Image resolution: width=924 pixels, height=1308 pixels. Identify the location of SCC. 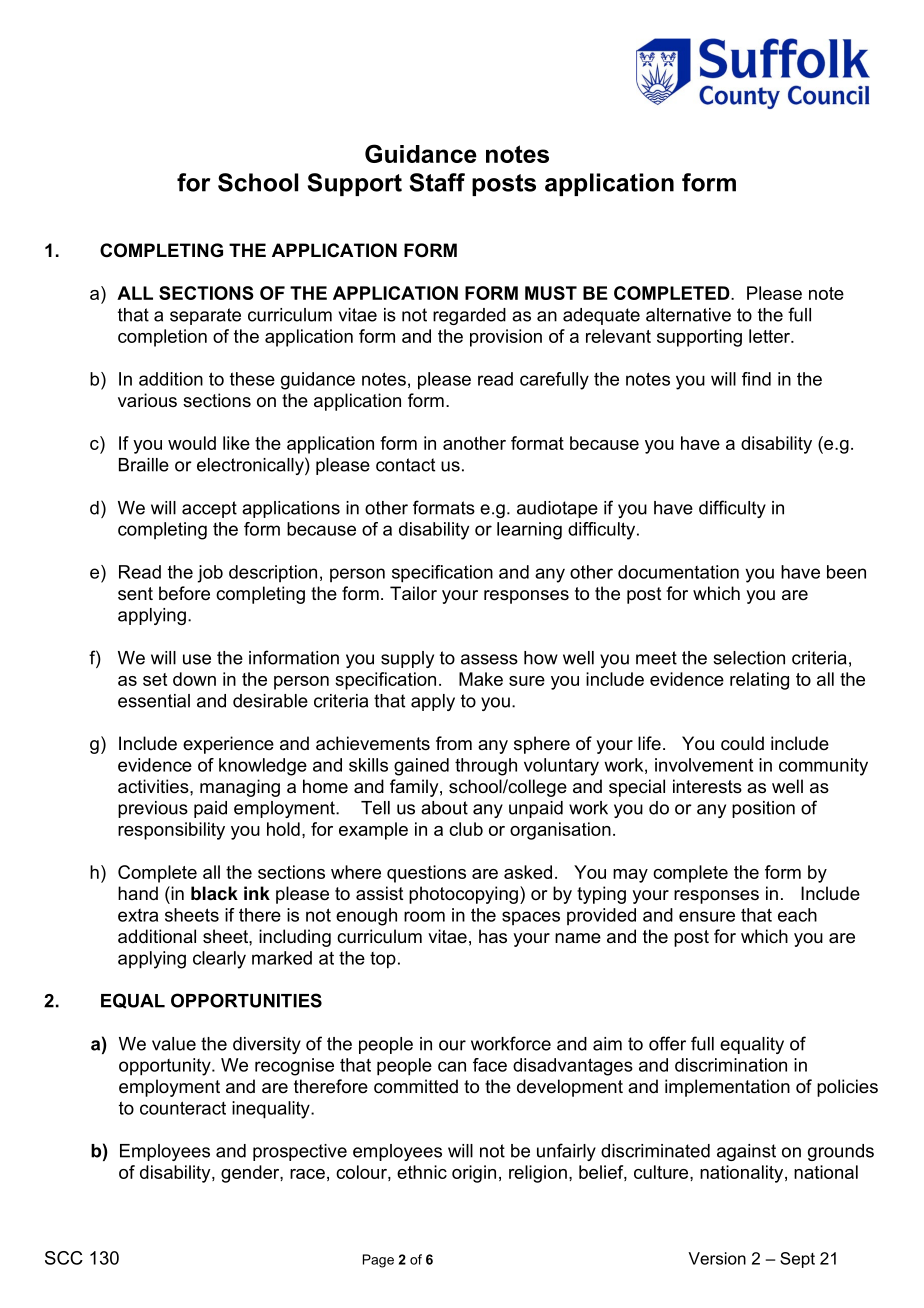
(64, 1258).
